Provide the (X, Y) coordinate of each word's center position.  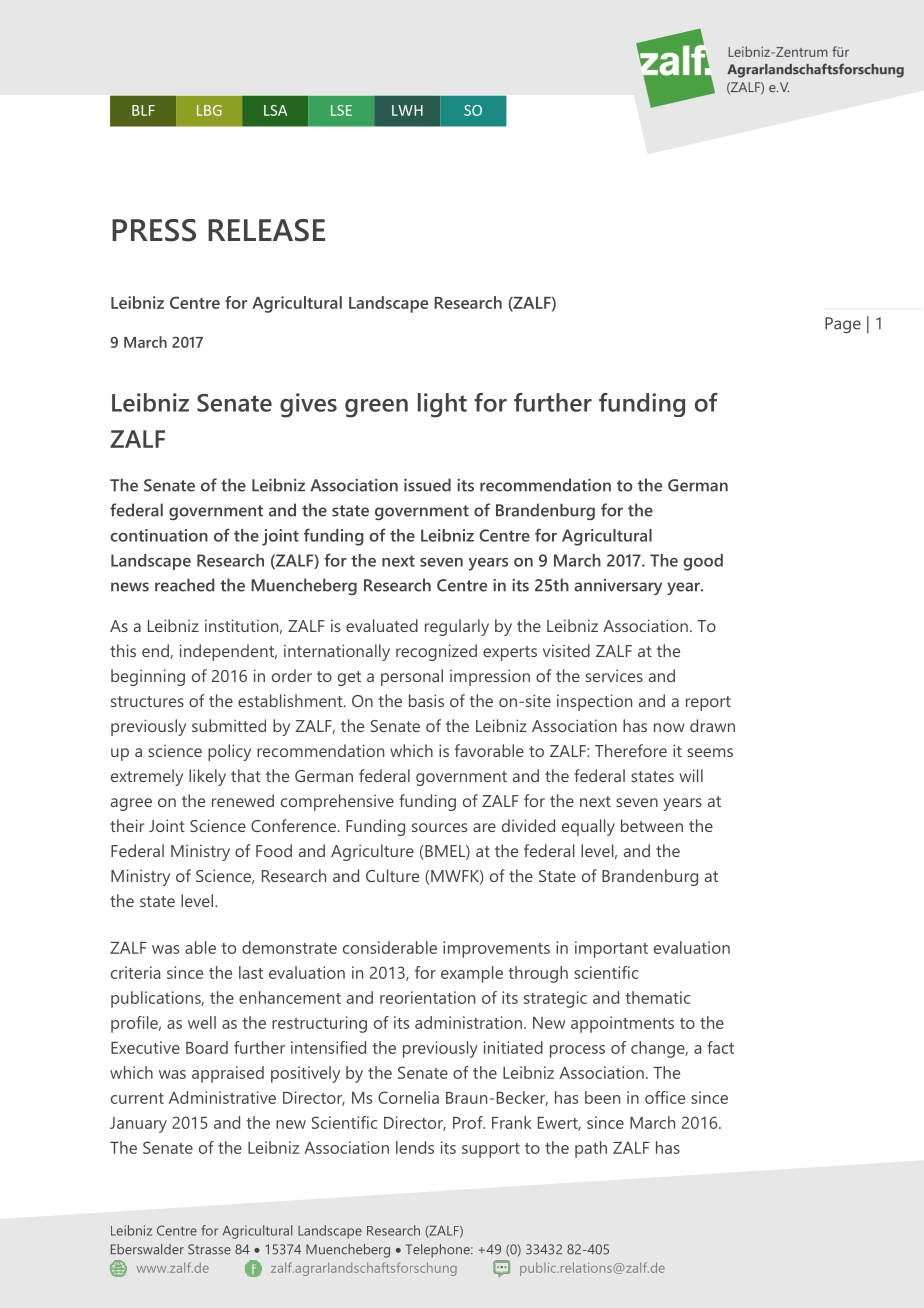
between (652, 825)
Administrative (222, 1097)
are (484, 827)
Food (274, 850)
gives (308, 405)
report (708, 703)
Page (843, 325)
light (442, 405)
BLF (143, 110)
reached (184, 585)
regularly (457, 627)
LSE (341, 110)
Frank (511, 1122)
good (703, 562)
